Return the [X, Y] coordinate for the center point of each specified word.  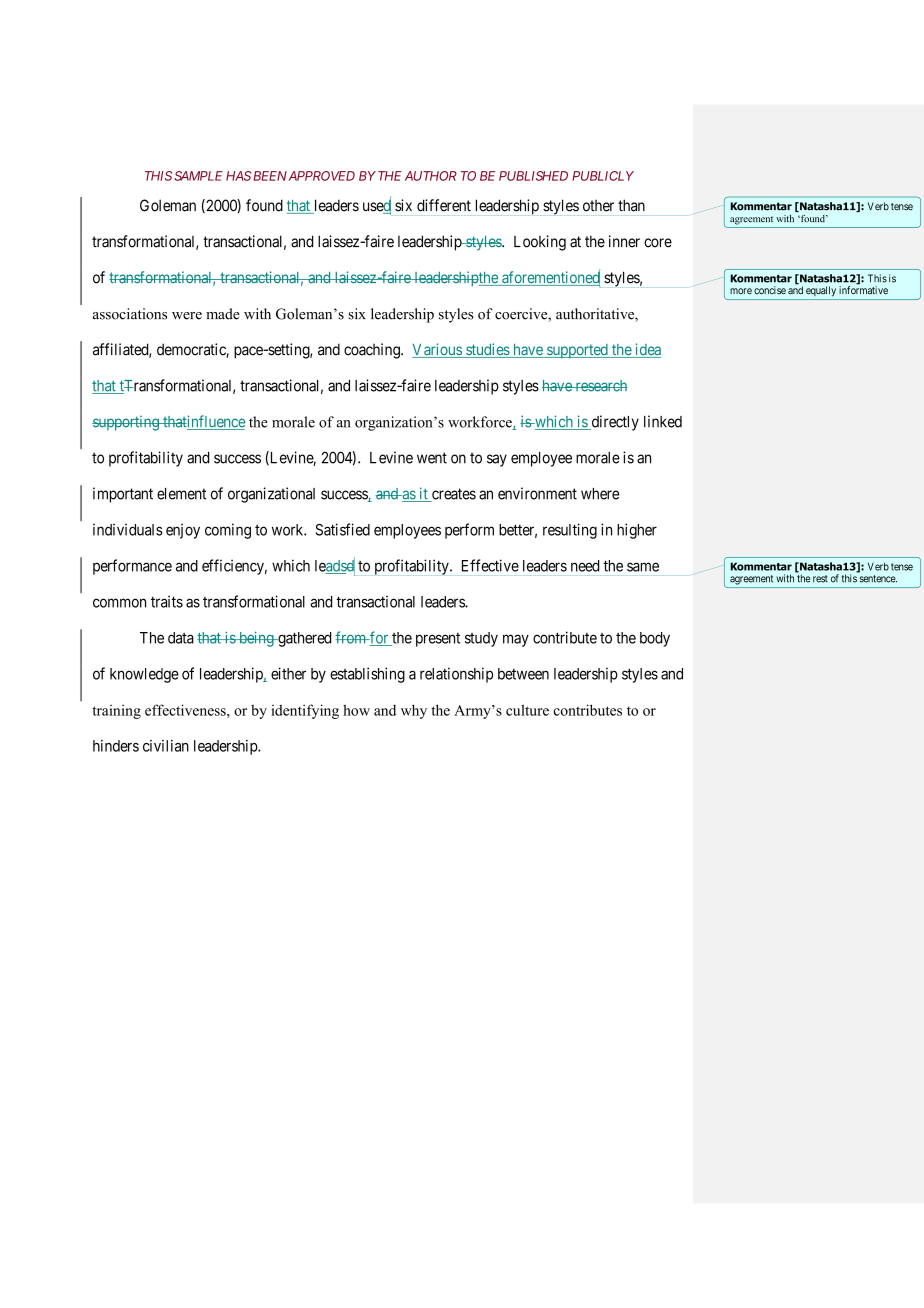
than [631, 205]
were [187, 316]
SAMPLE [198, 176]
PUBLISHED [533, 176]
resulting [570, 531]
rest [820, 579]
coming [228, 531]
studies [487, 350]
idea [647, 350]
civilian [166, 746]
